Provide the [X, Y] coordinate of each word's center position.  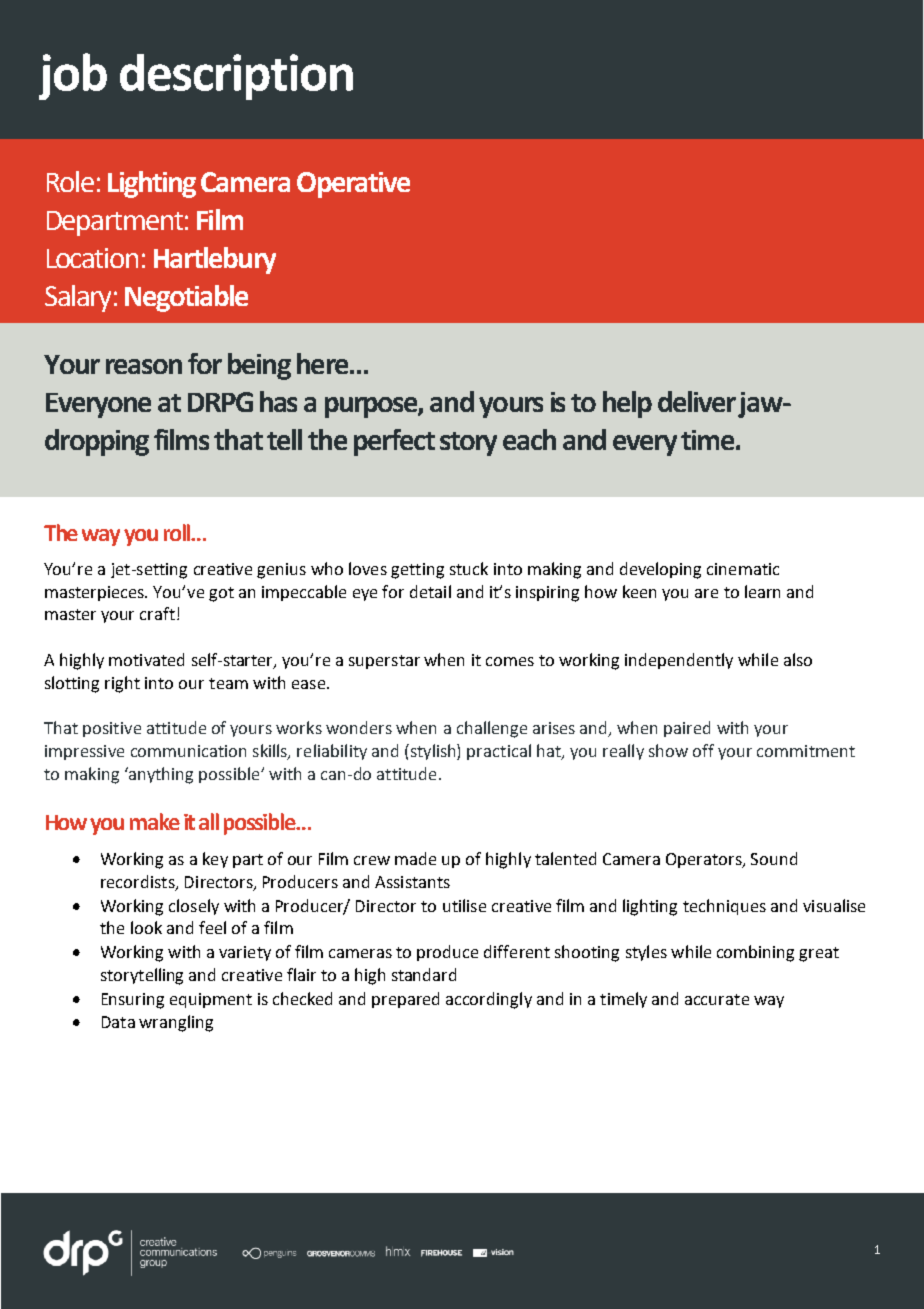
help [627, 404]
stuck [469, 568]
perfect [394, 442]
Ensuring [133, 1001]
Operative [353, 185]
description [236, 77]
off [703, 750]
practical [499, 752]
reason [144, 366]
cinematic [743, 569]
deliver [697, 401]
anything [160, 775]
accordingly [489, 1000]
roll [178, 532]
